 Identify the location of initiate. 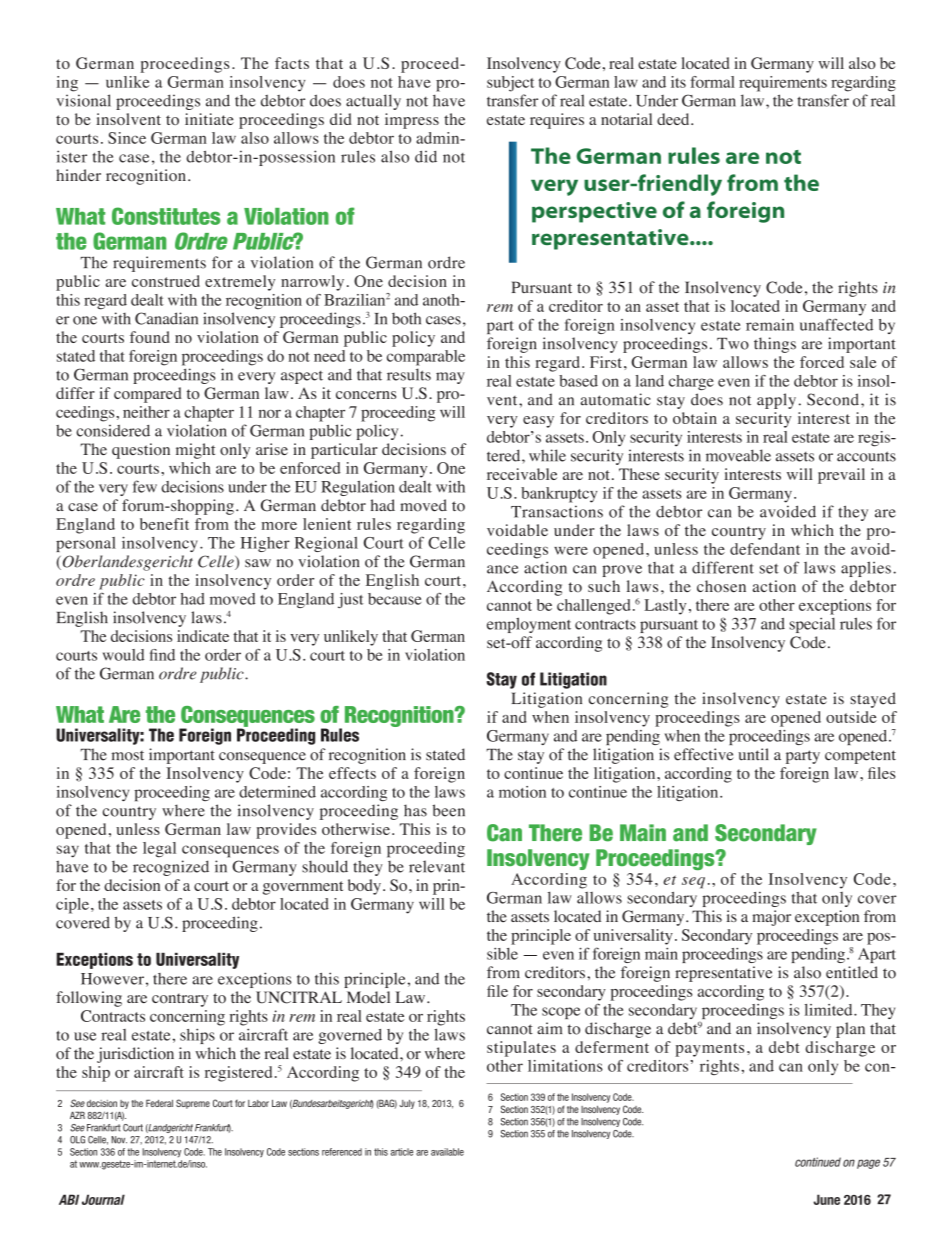
(209, 119).
